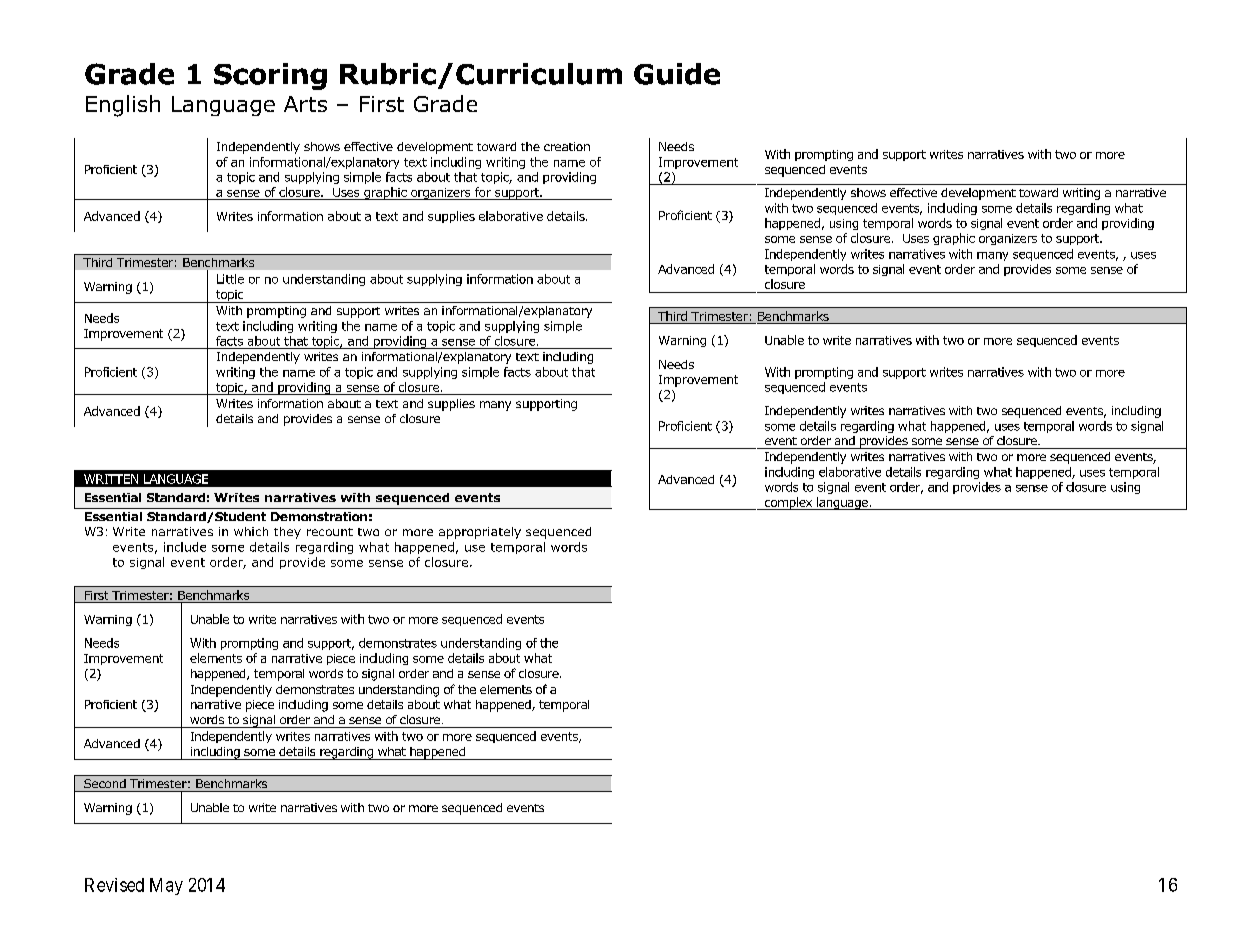  Describe the element at coordinates (330, 532) in the screenshot. I see `recount` at that location.
